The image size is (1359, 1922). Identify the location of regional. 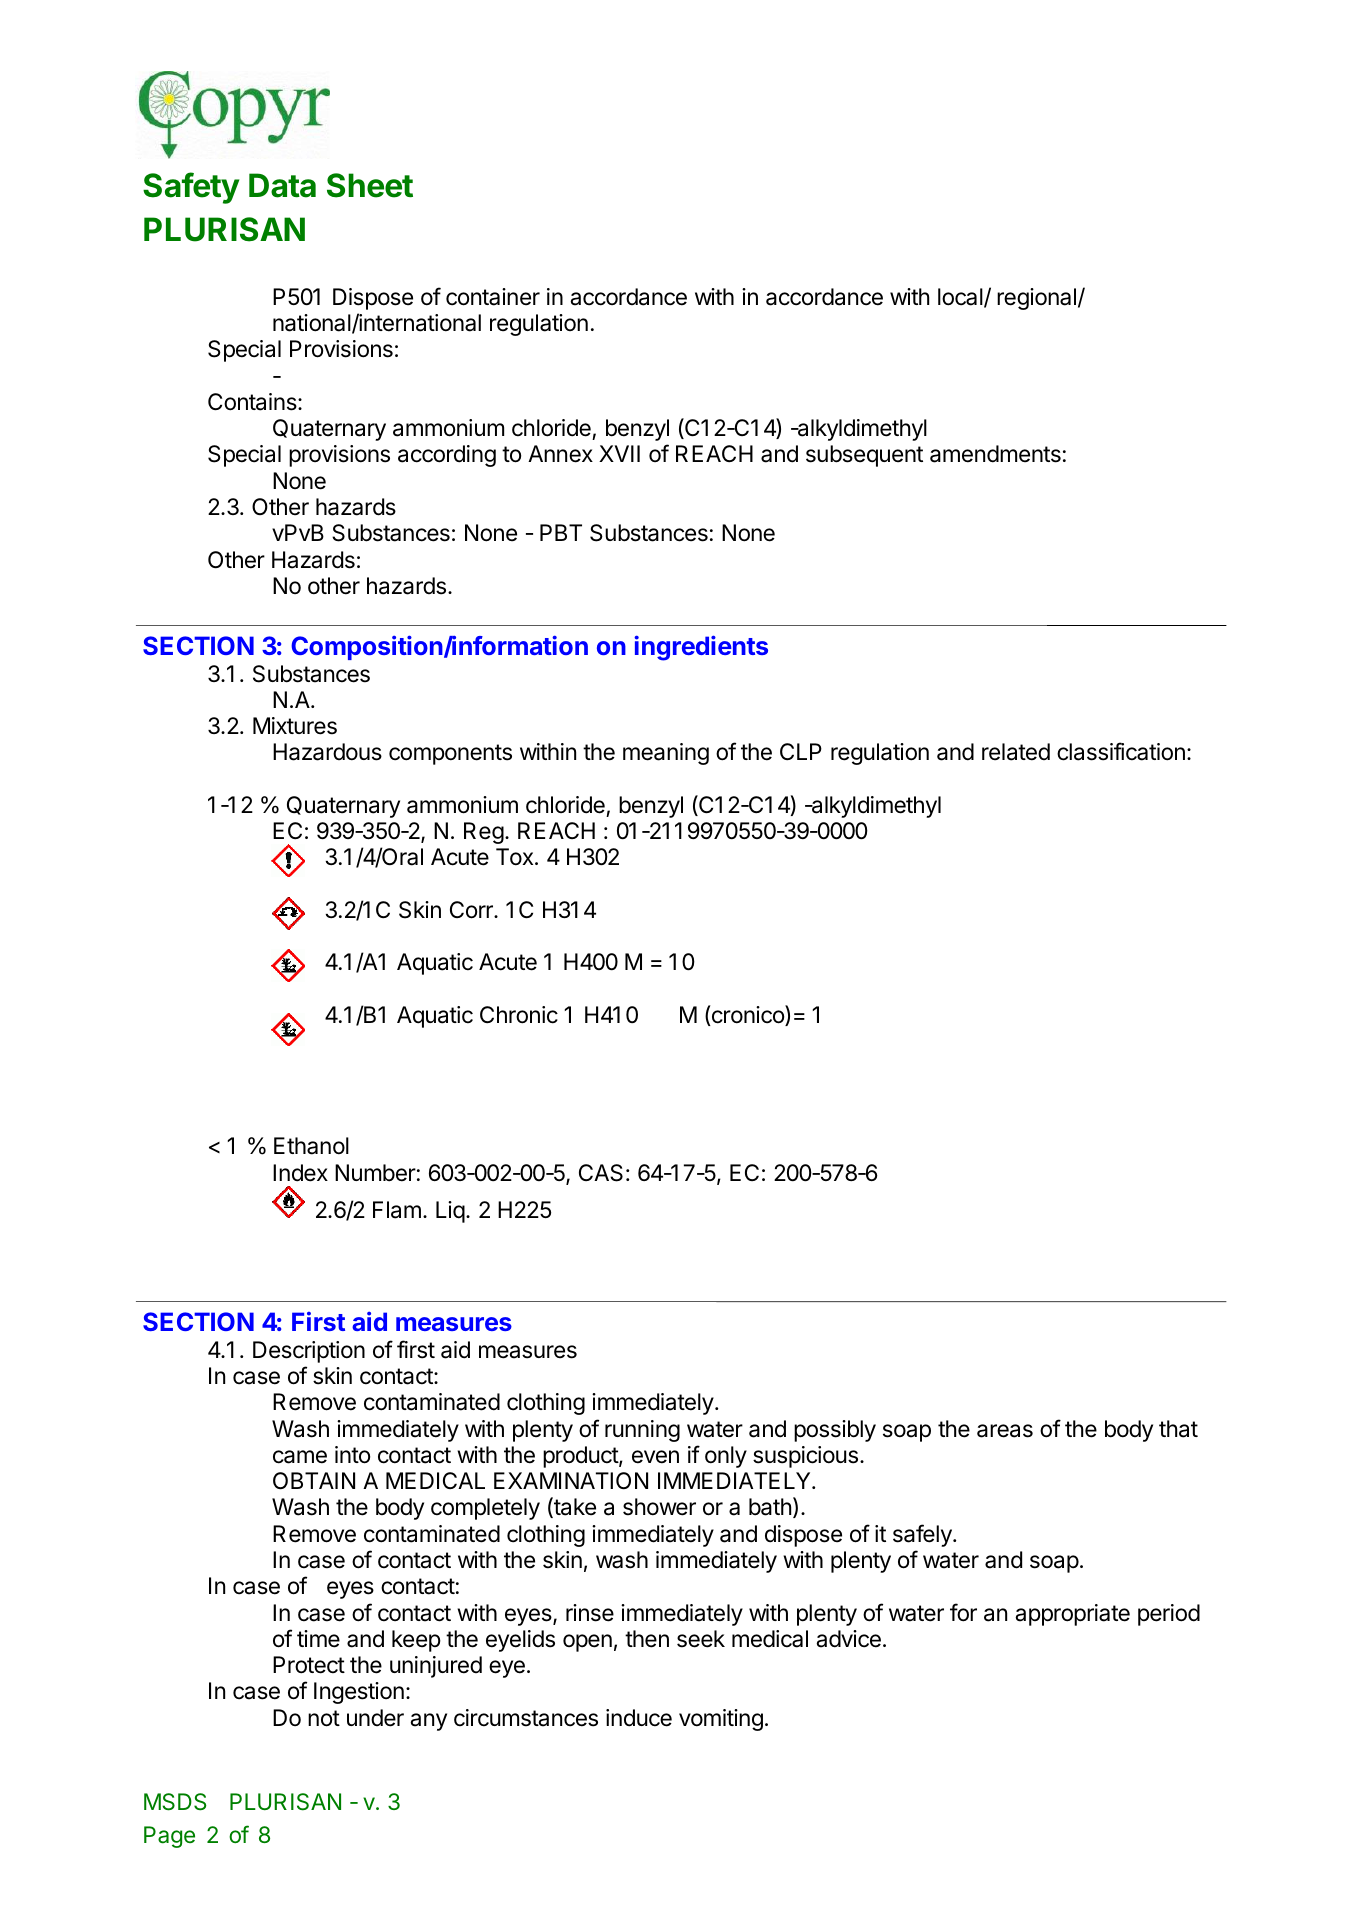
(1036, 299).
